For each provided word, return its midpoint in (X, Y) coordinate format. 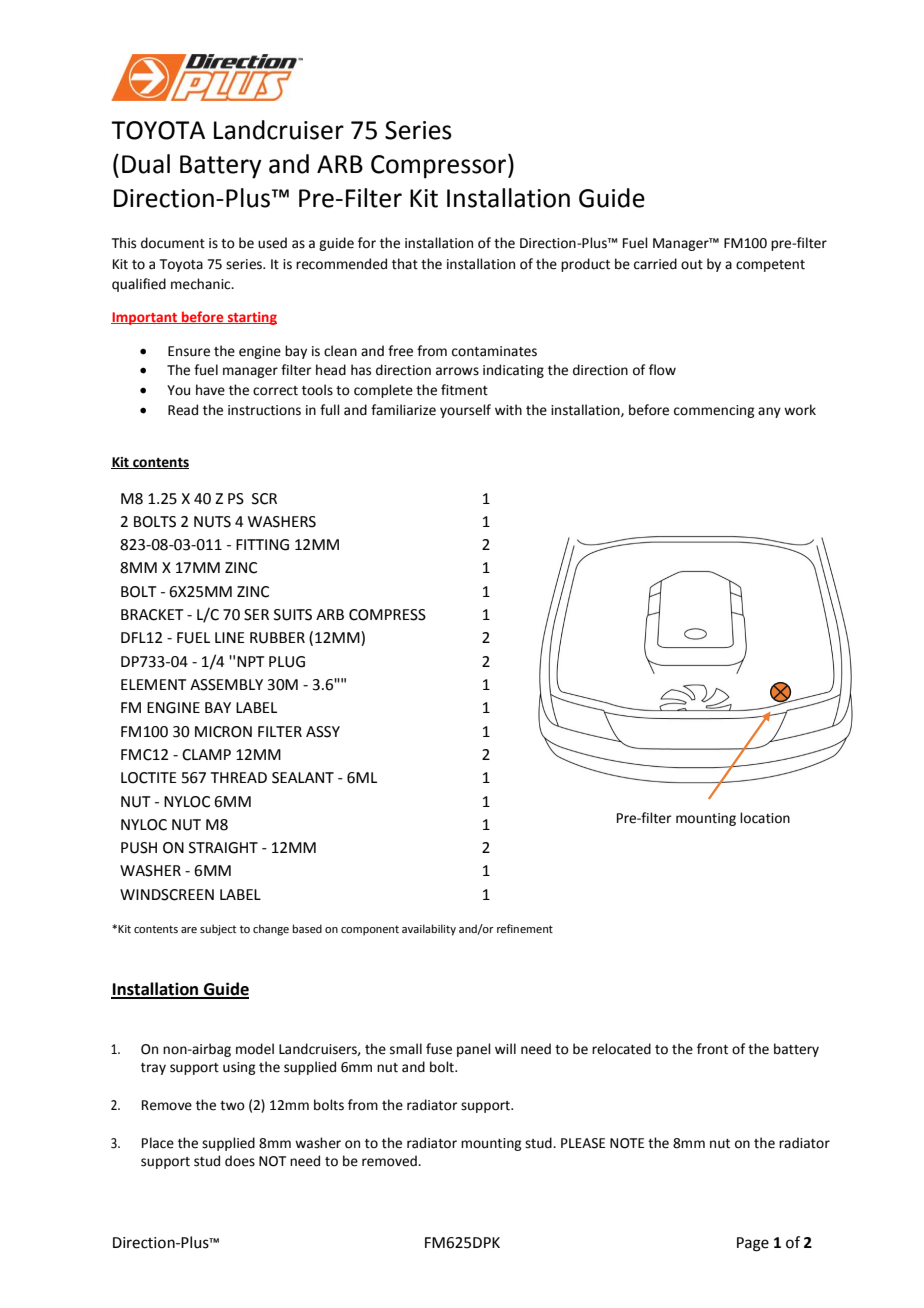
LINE (230, 637)
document (173, 243)
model (255, 1049)
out (692, 265)
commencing (714, 411)
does (240, 1161)
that (405, 264)
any (769, 412)
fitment (464, 390)
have (210, 390)
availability (429, 930)
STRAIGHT (223, 848)
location (765, 818)
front (712, 1049)
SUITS (293, 615)
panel (474, 1050)
